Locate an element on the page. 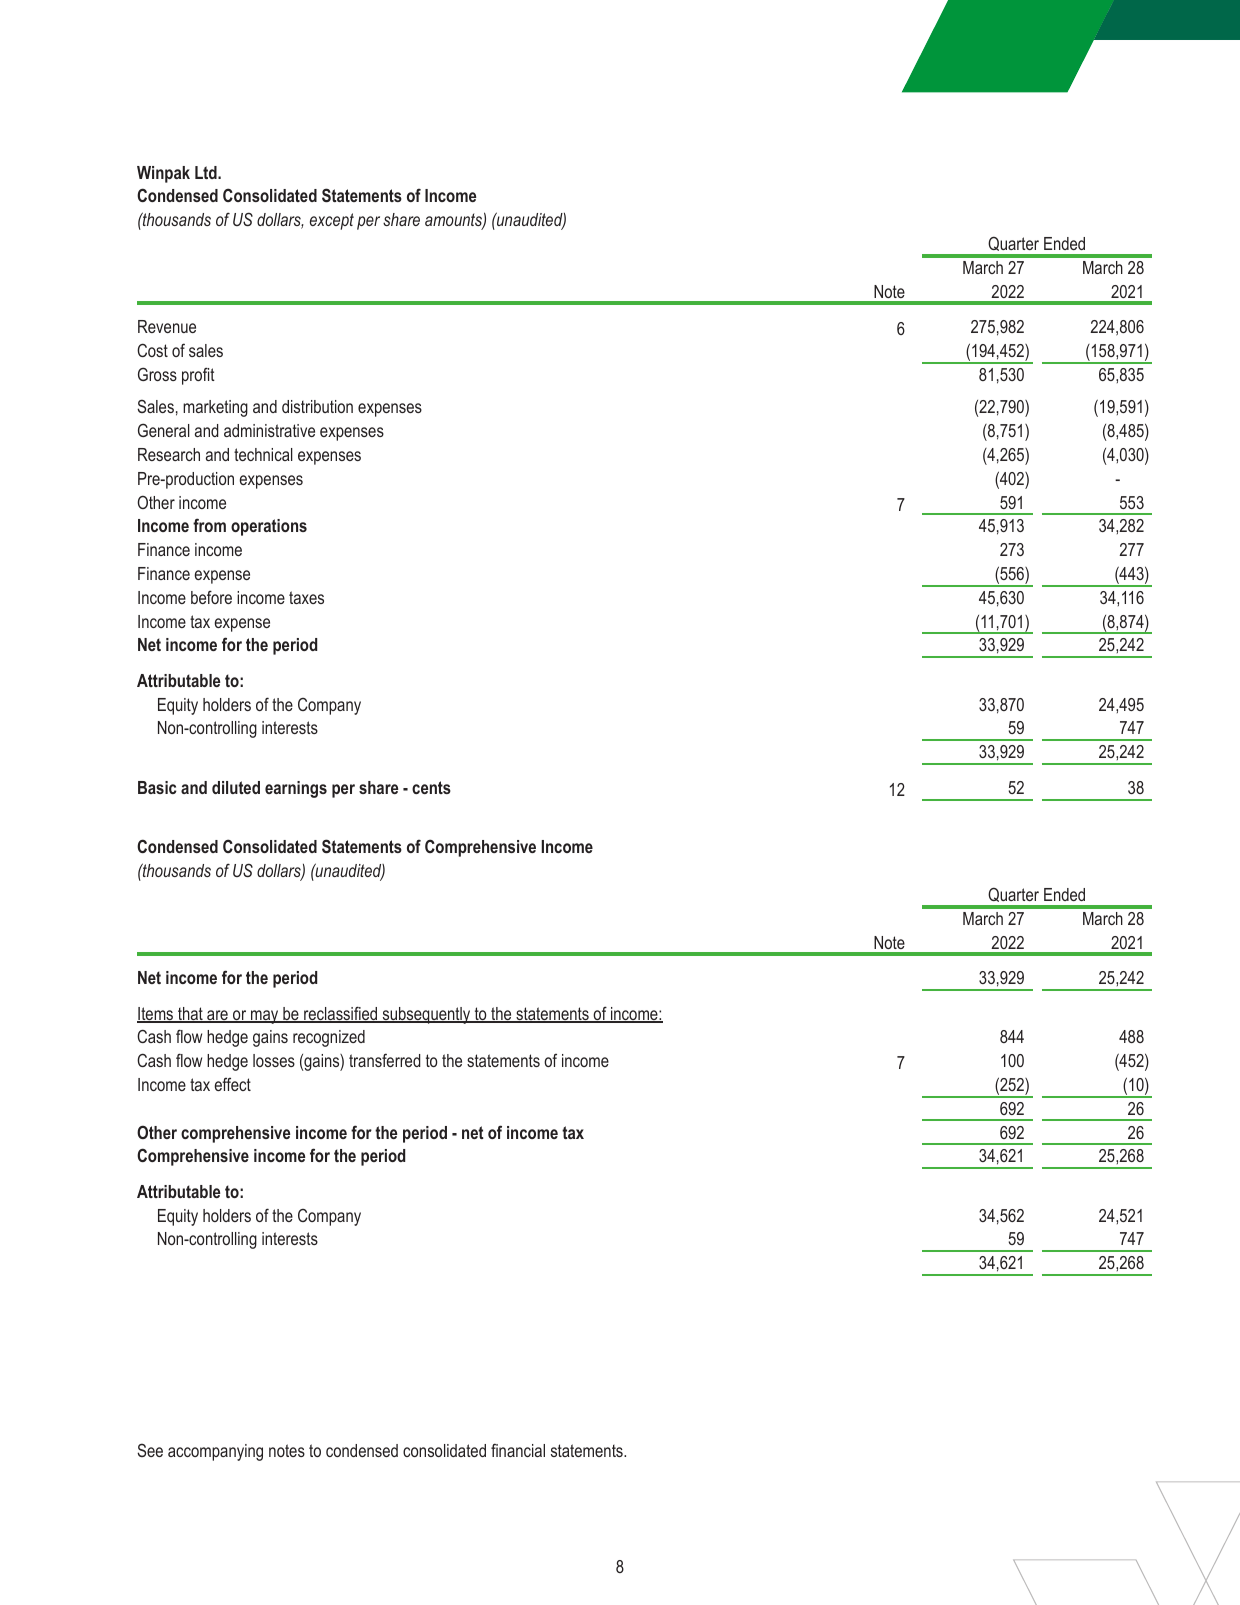  except is located at coordinates (332, 221).
